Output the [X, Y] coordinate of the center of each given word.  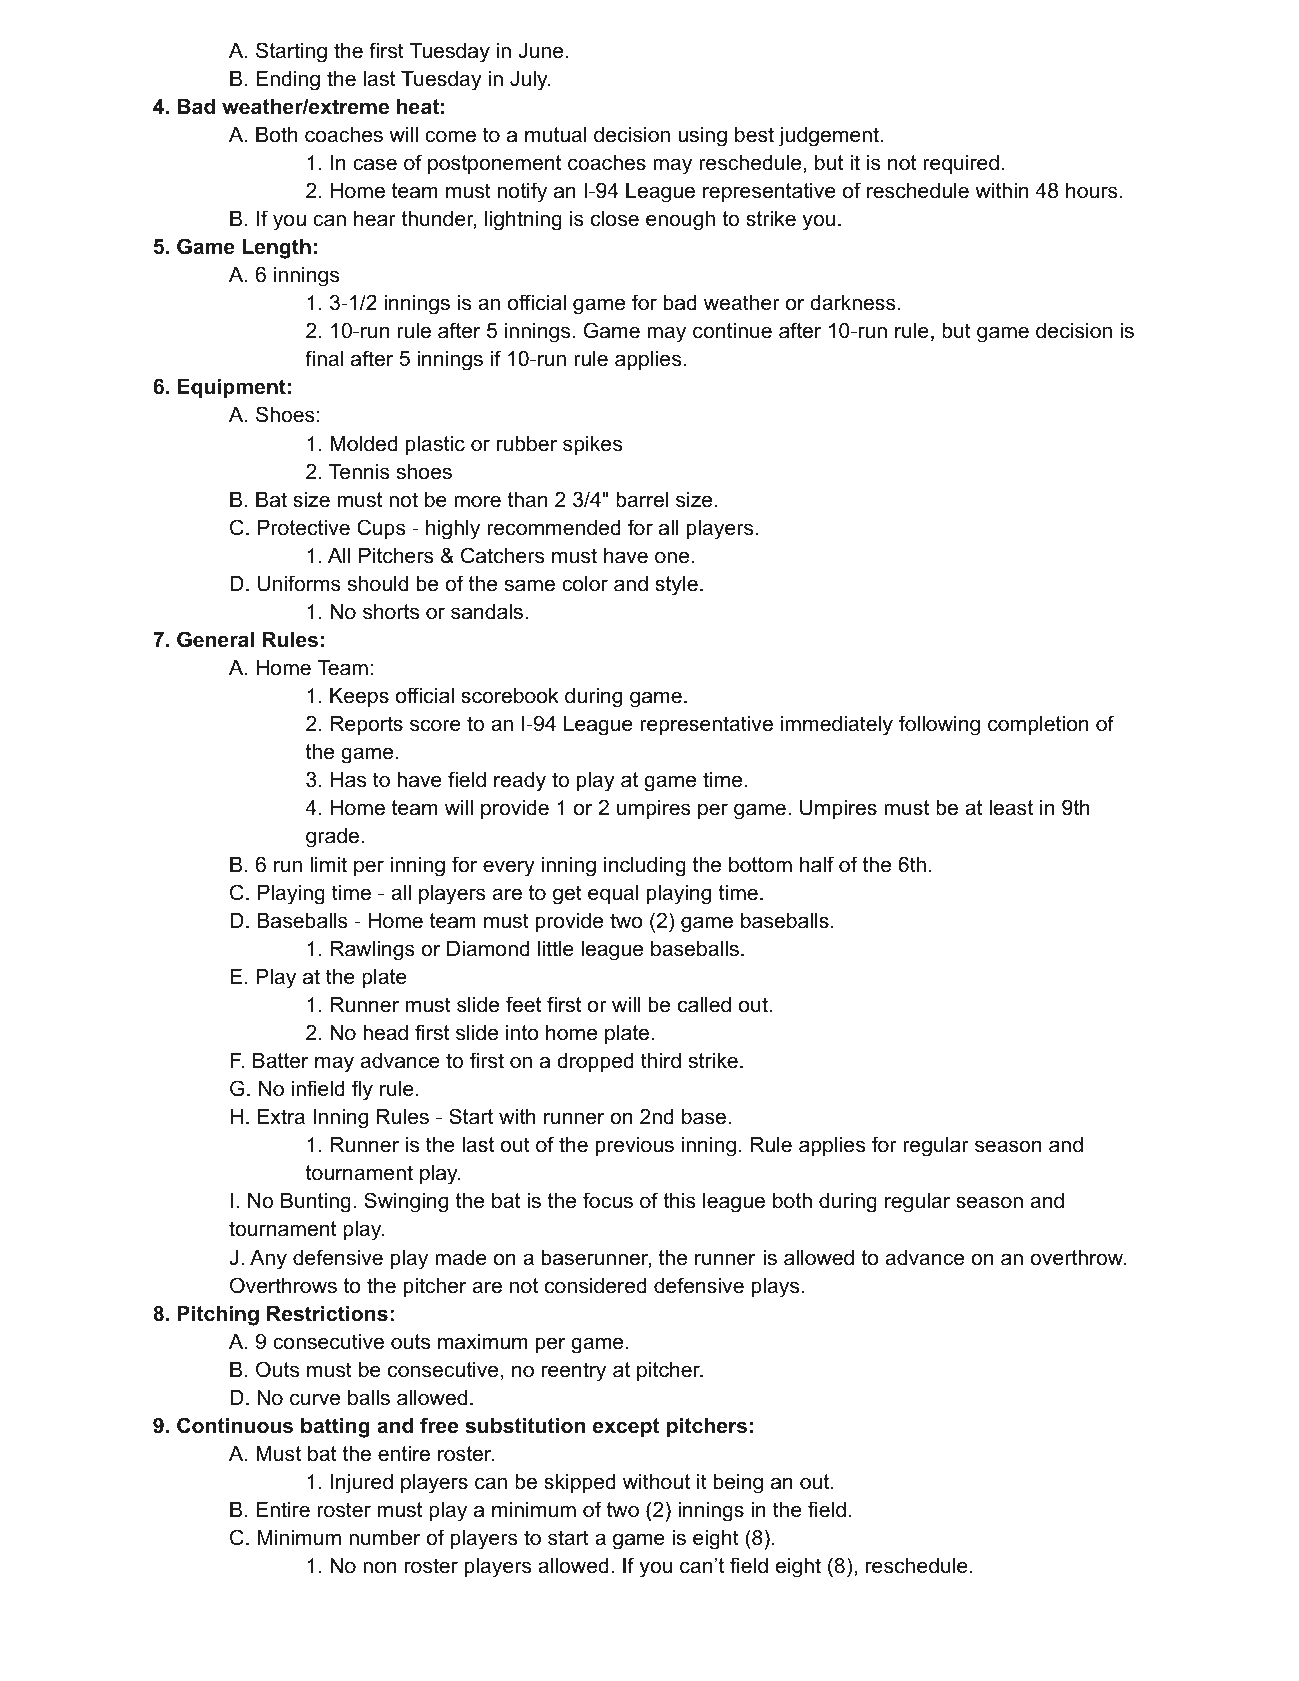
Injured [362, 1484]
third [661, 1061]
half [817, 864]
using [702, 137]
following [939, 725]
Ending [288, 81]
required [961, 165]
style [676, 586]
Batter [280, 1061]
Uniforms [299, 583]
